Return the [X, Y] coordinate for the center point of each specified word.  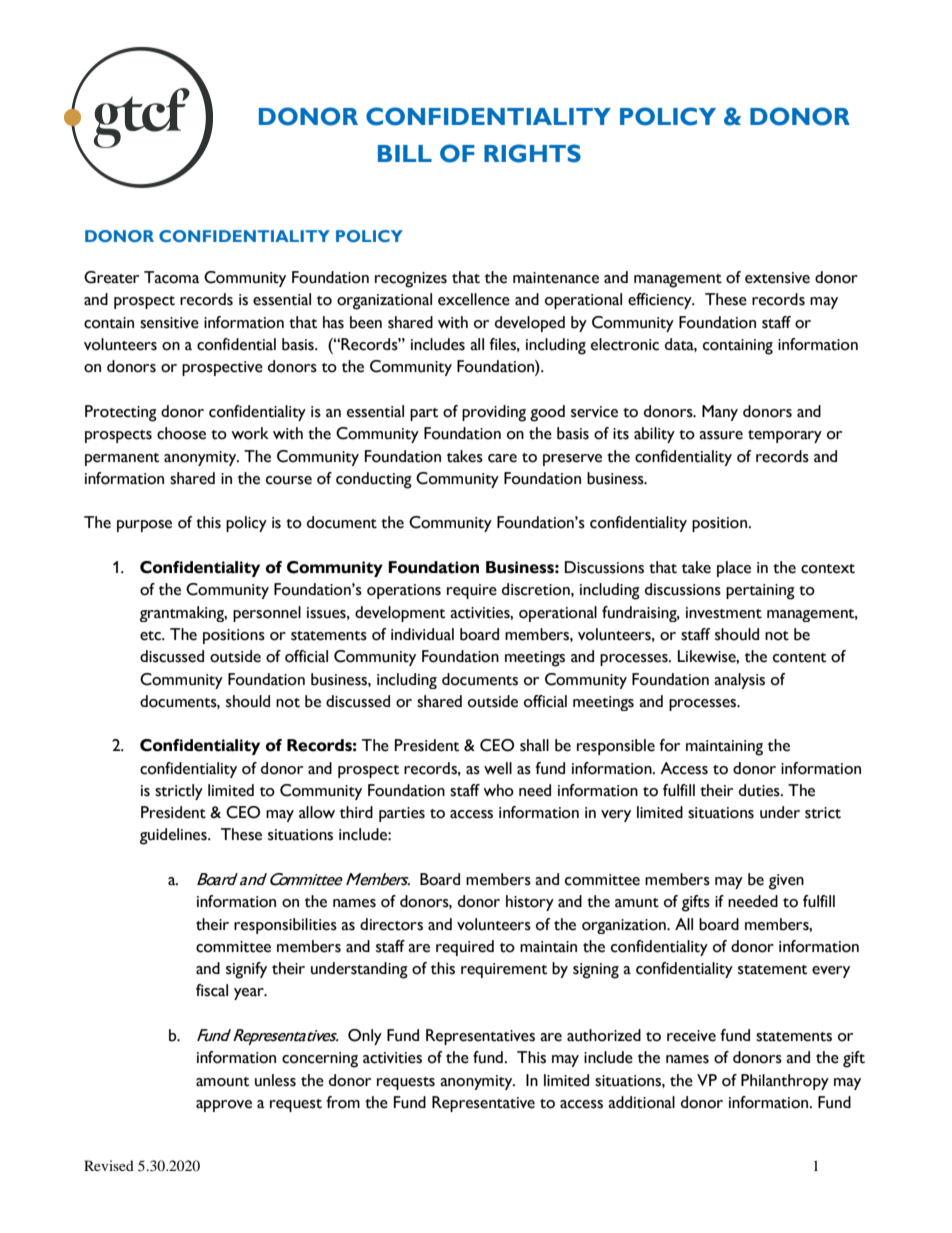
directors [391, 924]
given [786, 882]
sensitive [169, 323]
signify [246, 970]
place [734, 569]
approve [224, 1106]
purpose [144, 526]
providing [494, 413]
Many [720, 413]
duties [760, 790]
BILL [405, 153]
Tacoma [171, 277]
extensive [777, 278]
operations [404, 591]
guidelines [174, 836]
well [498, 768]
